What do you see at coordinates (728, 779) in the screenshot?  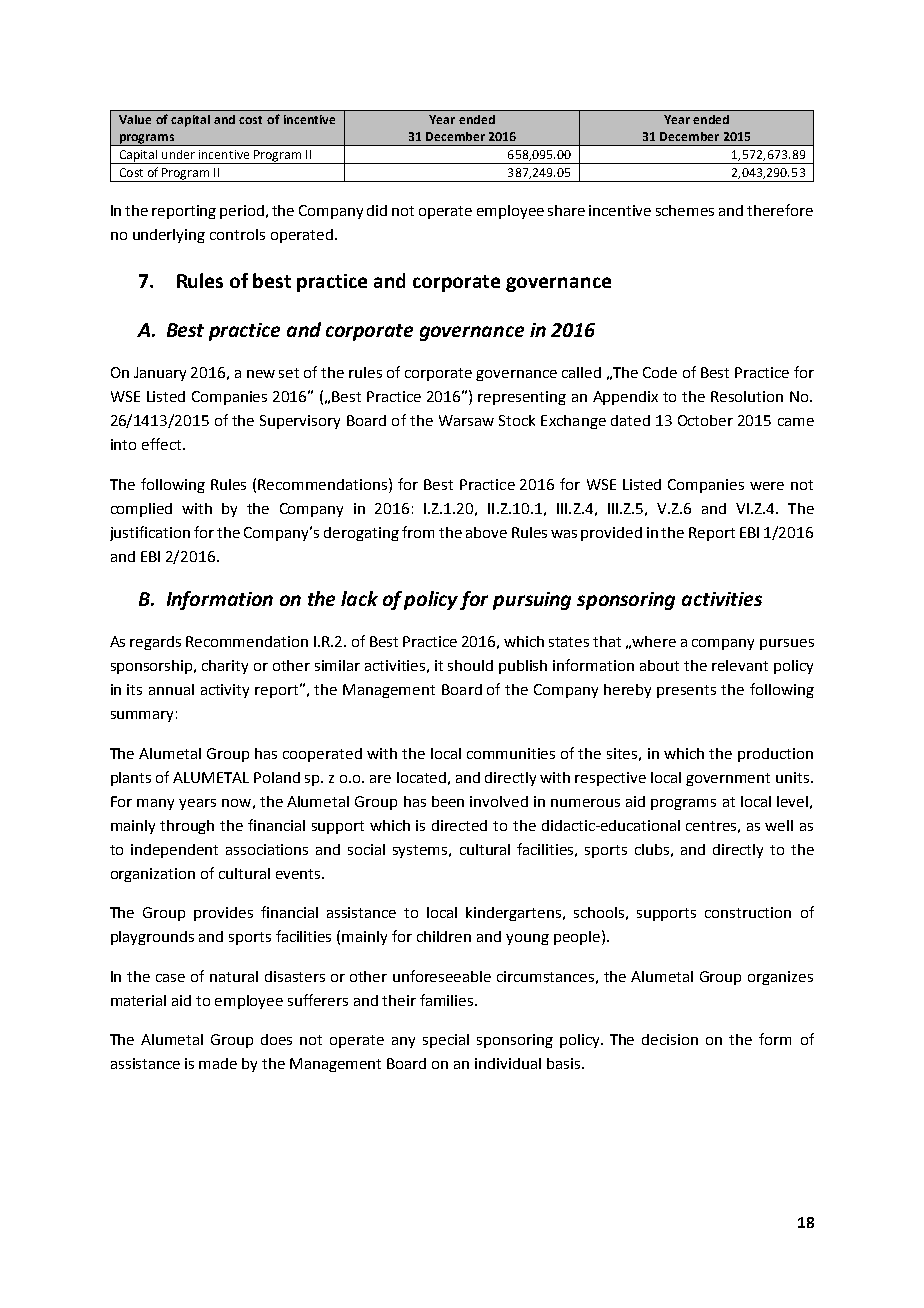 I see `government` at bounding box center [728, 779].
